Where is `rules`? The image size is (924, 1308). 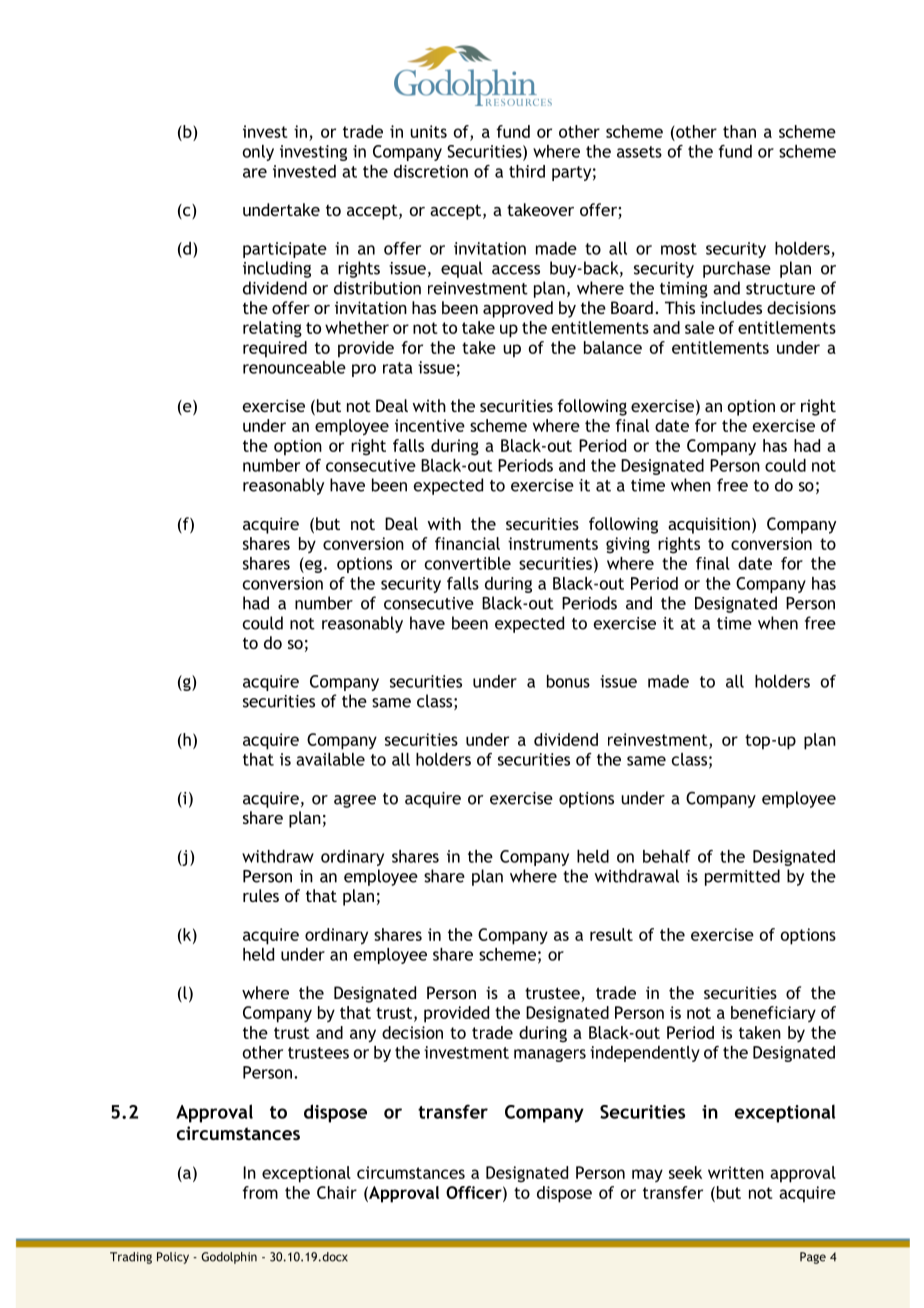
rules is located at coordinates (261, 895).
